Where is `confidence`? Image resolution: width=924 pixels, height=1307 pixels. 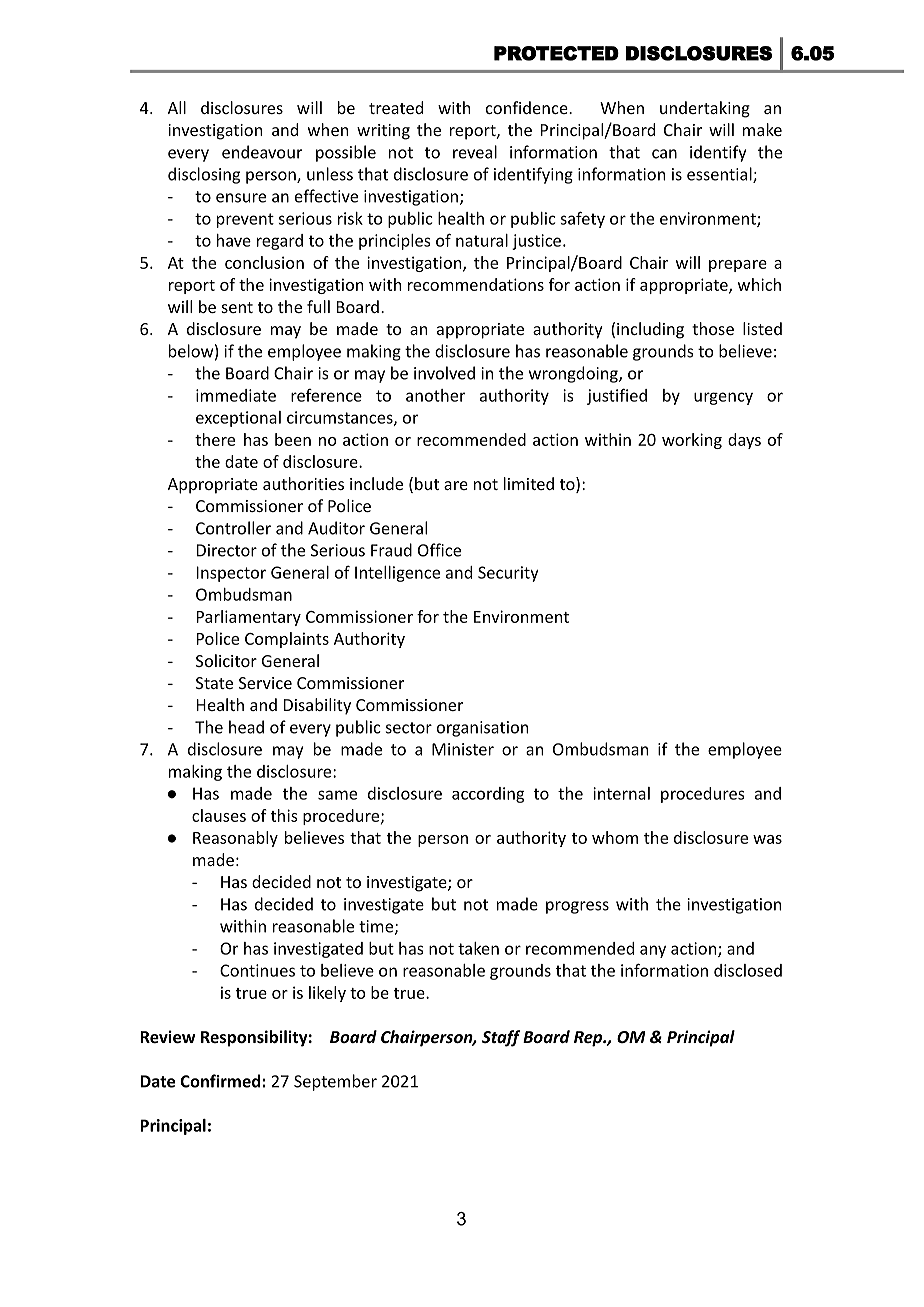 confidence is located at coordinates (528, 107).
